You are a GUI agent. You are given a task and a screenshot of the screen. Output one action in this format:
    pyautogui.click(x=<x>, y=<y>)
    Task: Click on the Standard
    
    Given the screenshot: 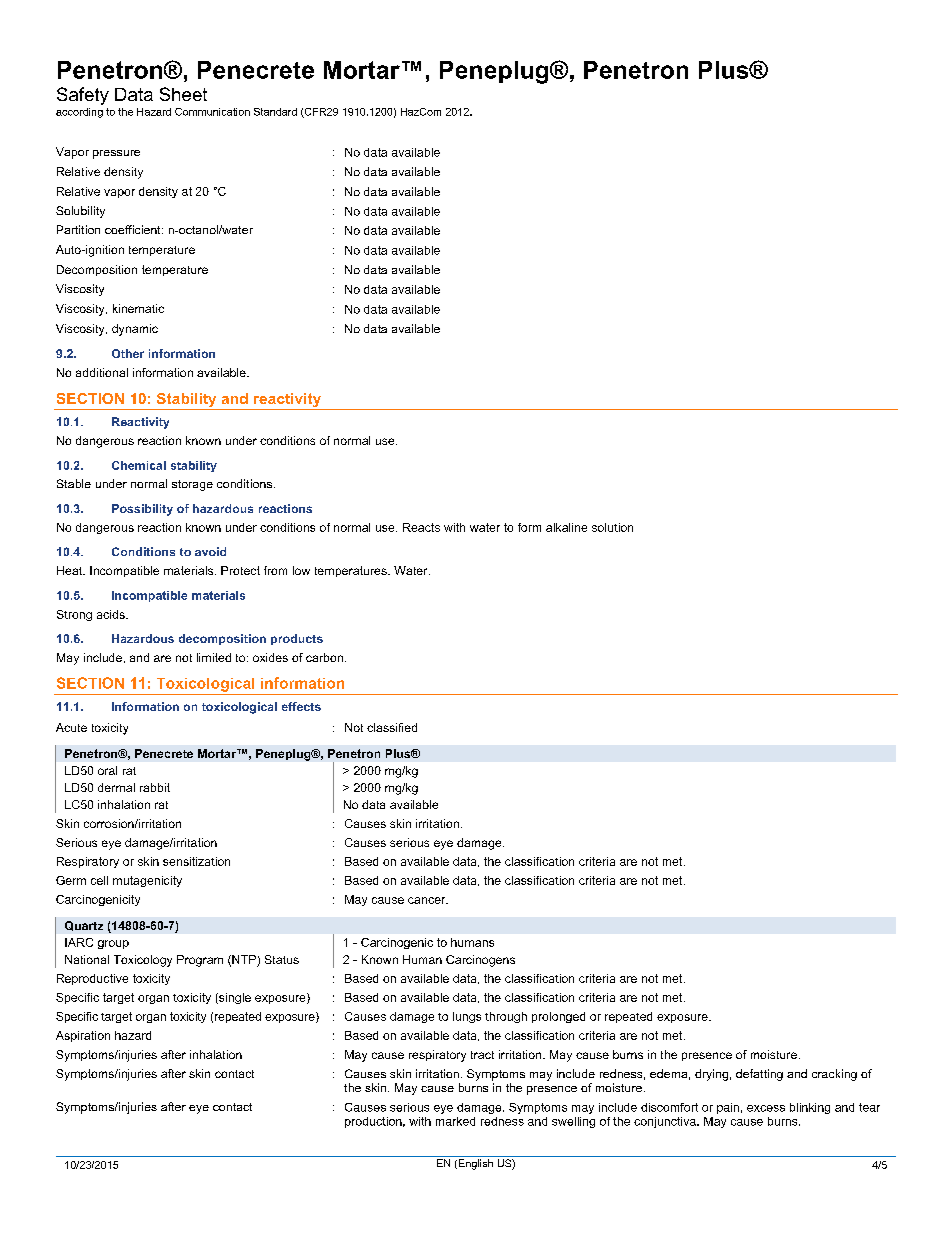 What is the action you would take?
    pyautogui.click(x=275, y=112)
